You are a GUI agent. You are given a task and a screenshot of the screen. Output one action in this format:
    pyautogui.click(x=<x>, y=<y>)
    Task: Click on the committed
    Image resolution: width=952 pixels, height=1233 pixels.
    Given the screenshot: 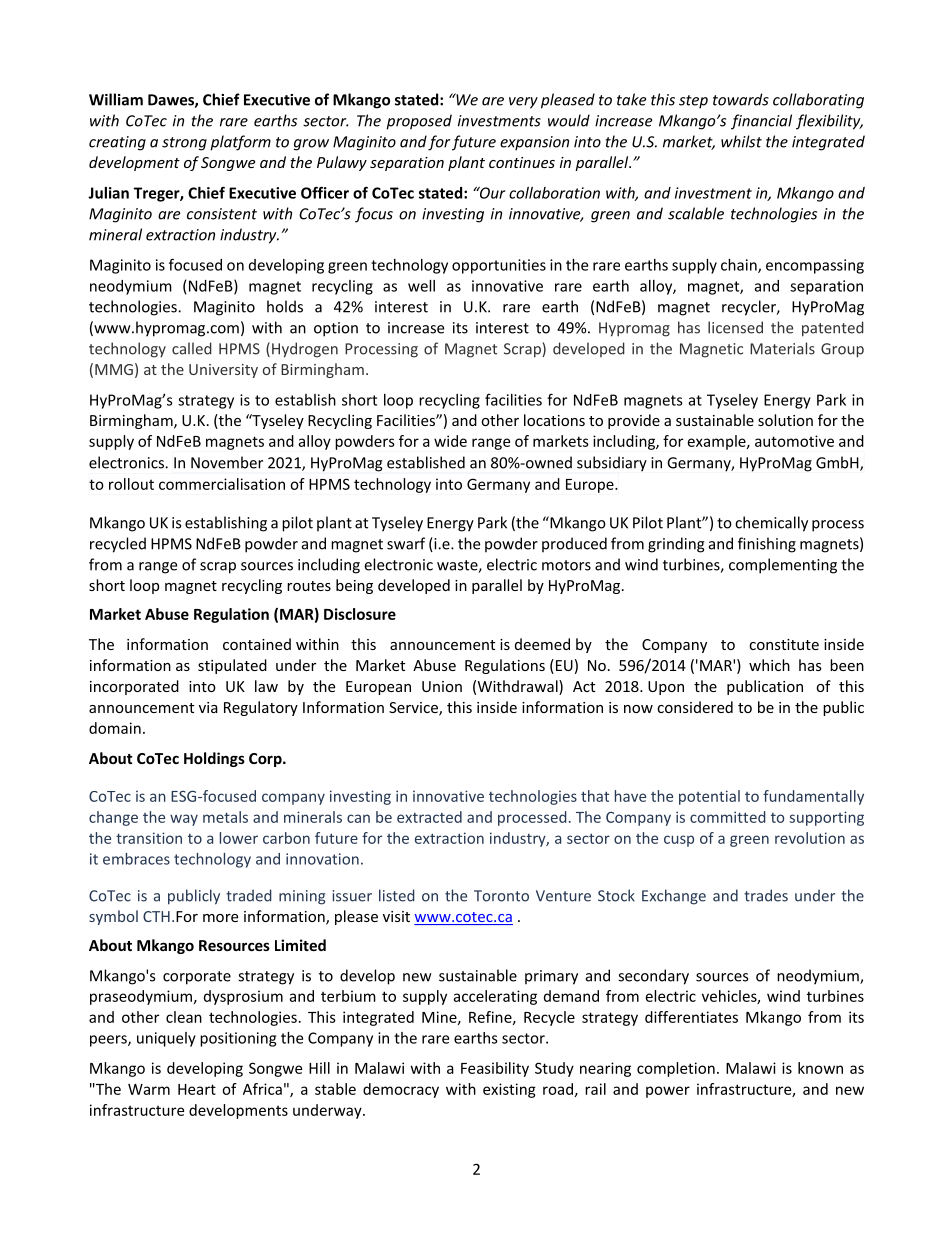 What is the action you would take?
    pyautogui.click(x=728, y=817)
